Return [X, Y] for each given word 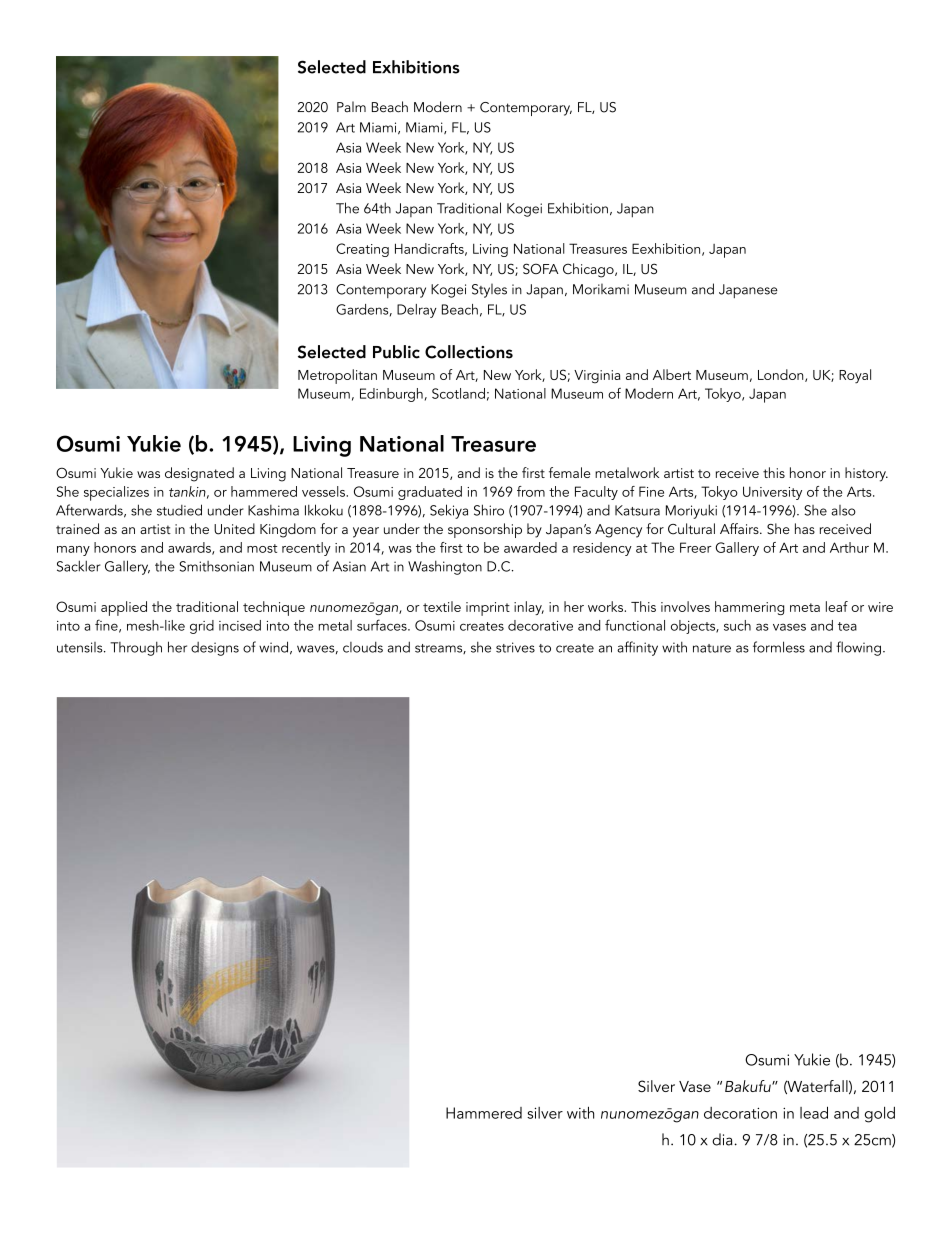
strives [515, 647]
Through [136, 648]
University [772, 493]
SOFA [541, 268]
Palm [351, 106]
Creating [362, 250]
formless [779, 647]
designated [199, 474]
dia [722, 1139]
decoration [740, 1113]
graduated [430, 493]
